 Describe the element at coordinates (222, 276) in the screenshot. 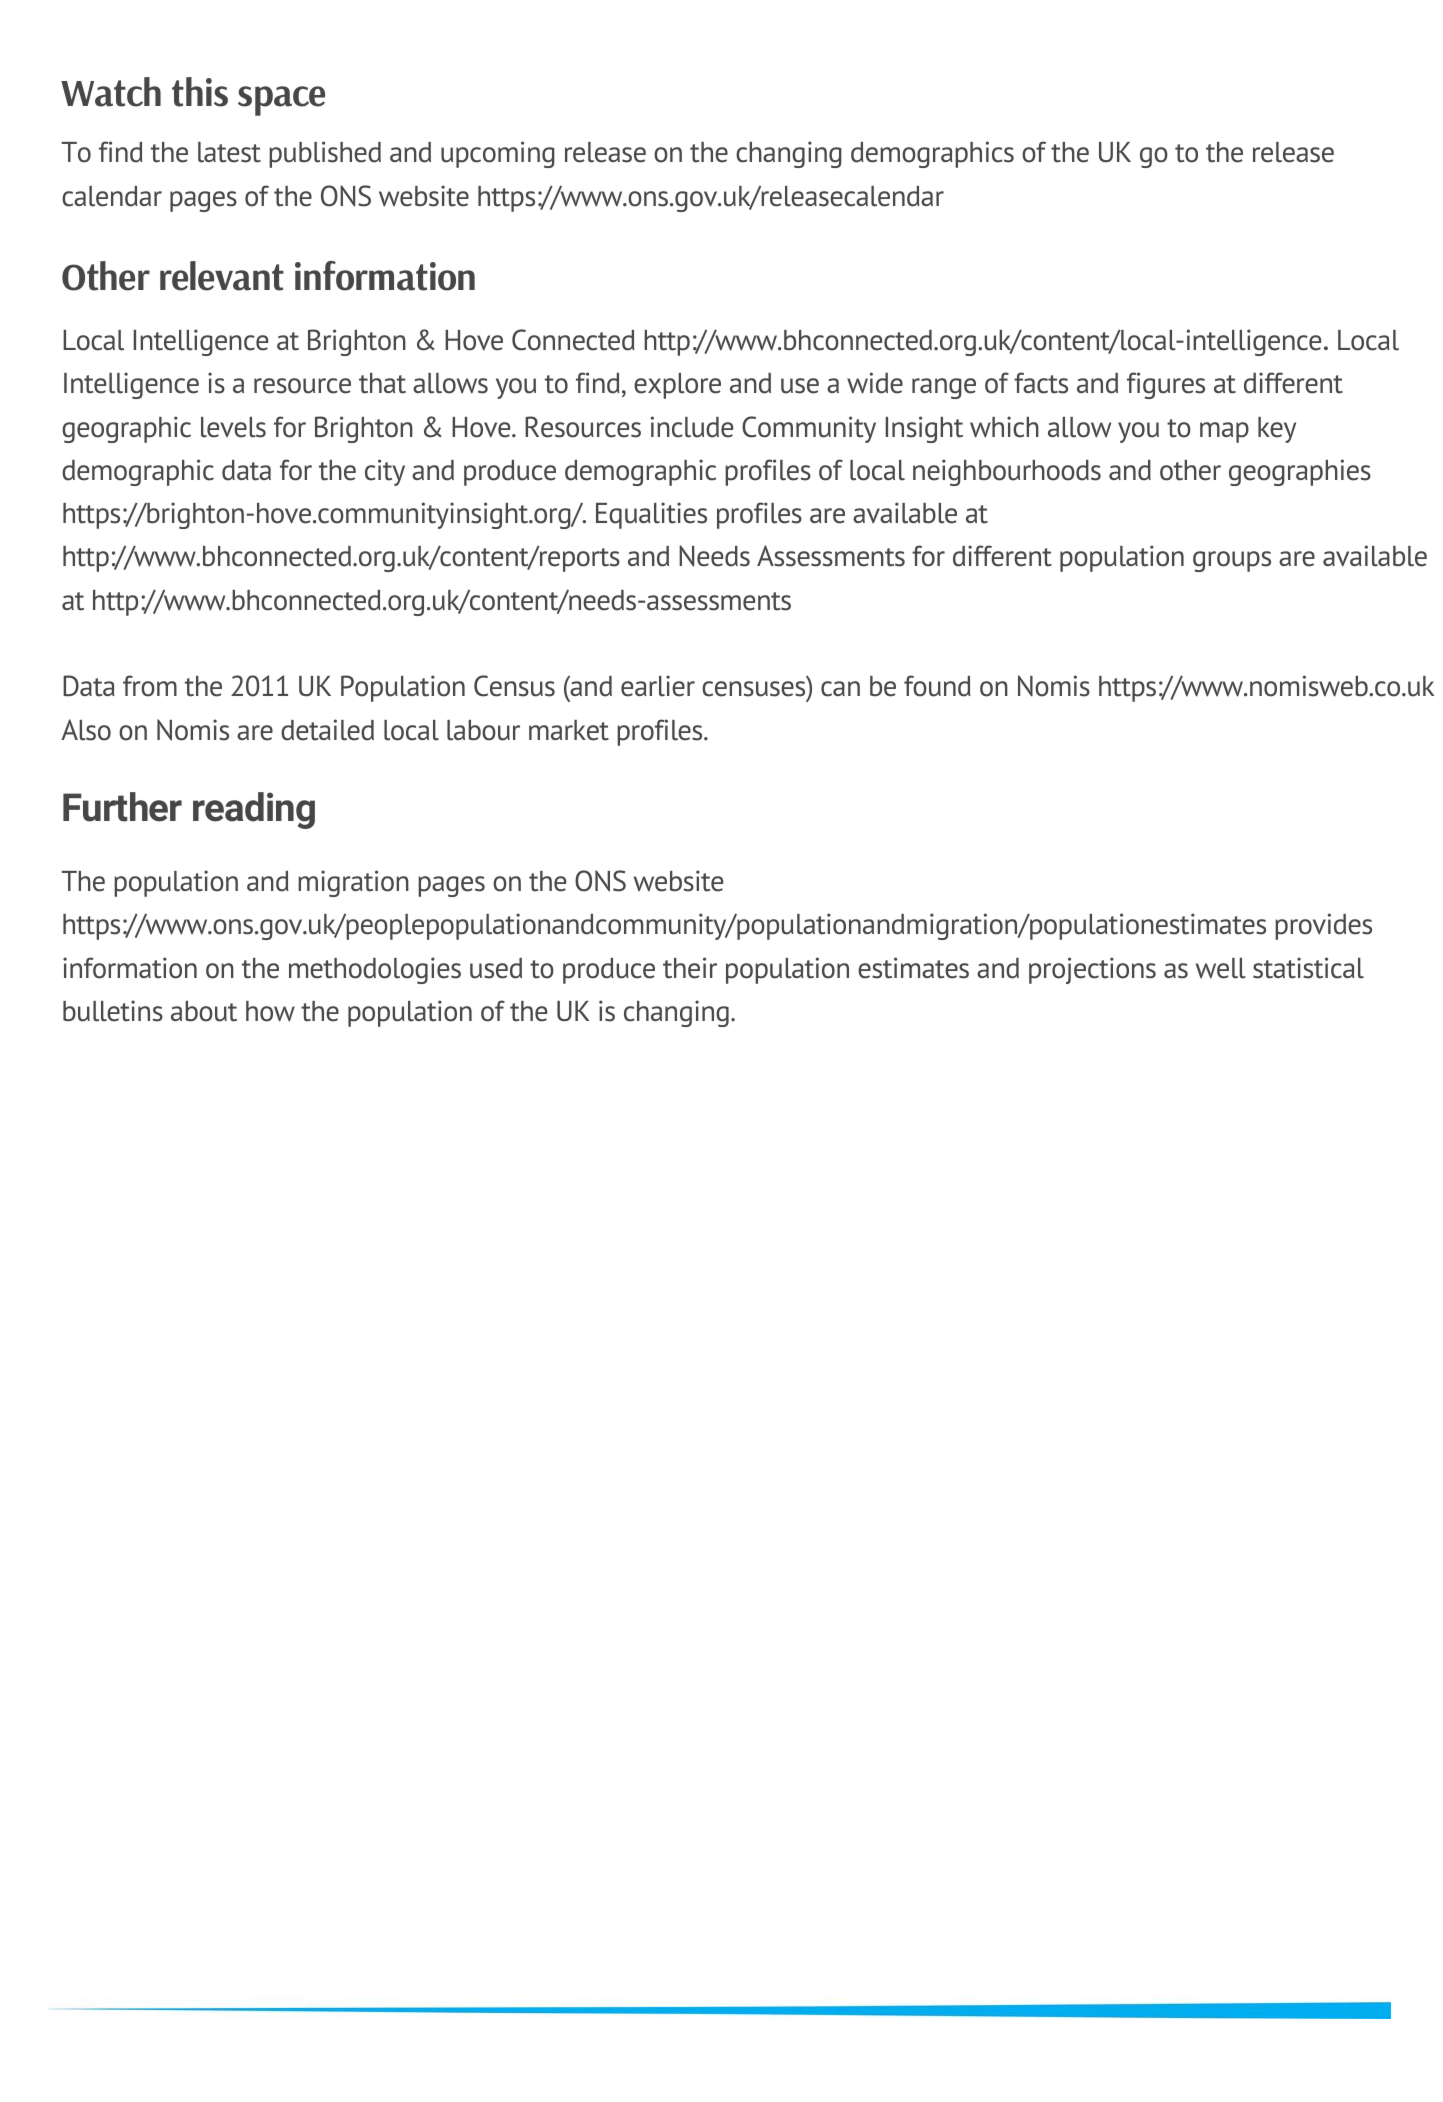

I see `relevant` at that location.
